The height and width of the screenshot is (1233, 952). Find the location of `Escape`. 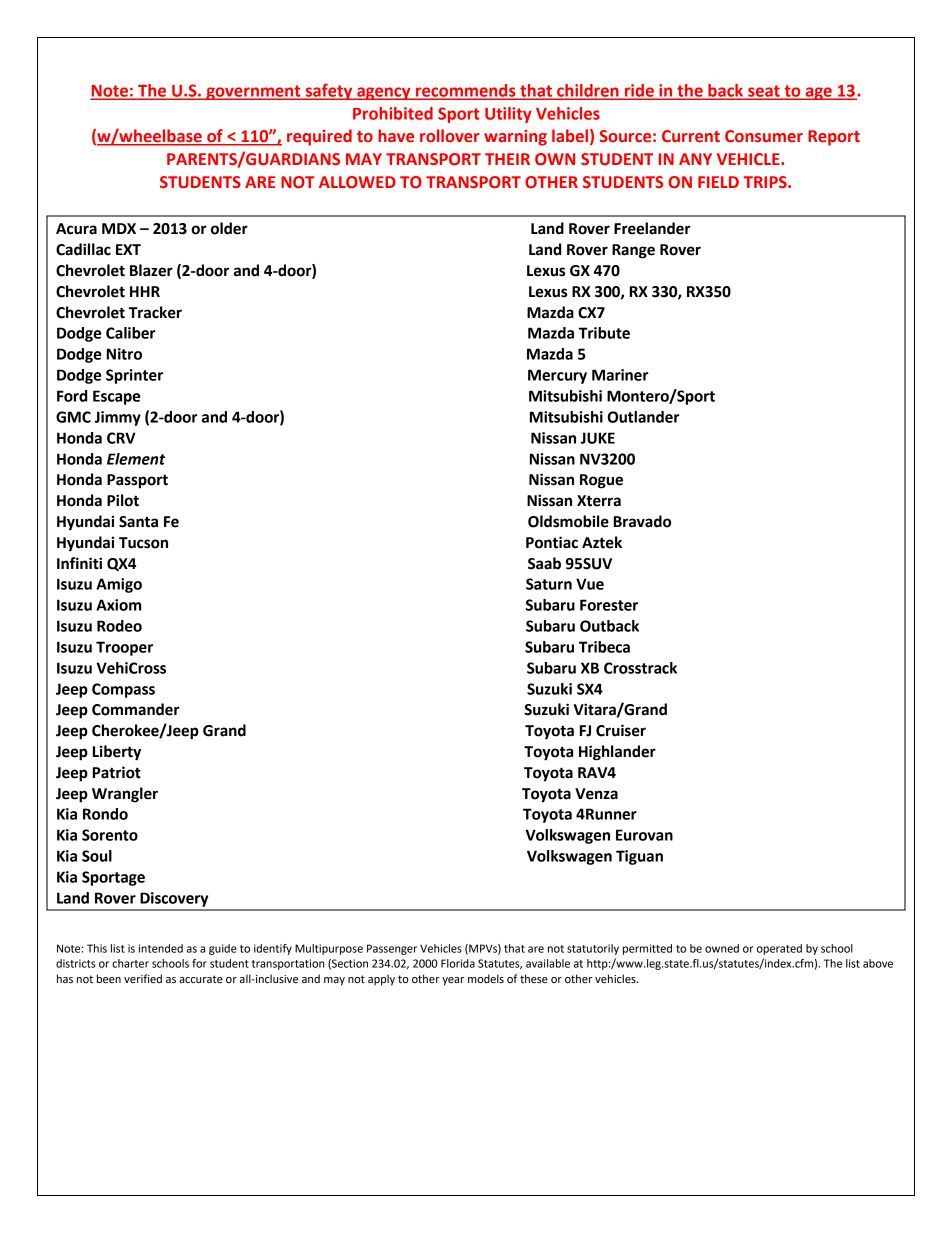

Escape is located at coordinates (116, 397).
